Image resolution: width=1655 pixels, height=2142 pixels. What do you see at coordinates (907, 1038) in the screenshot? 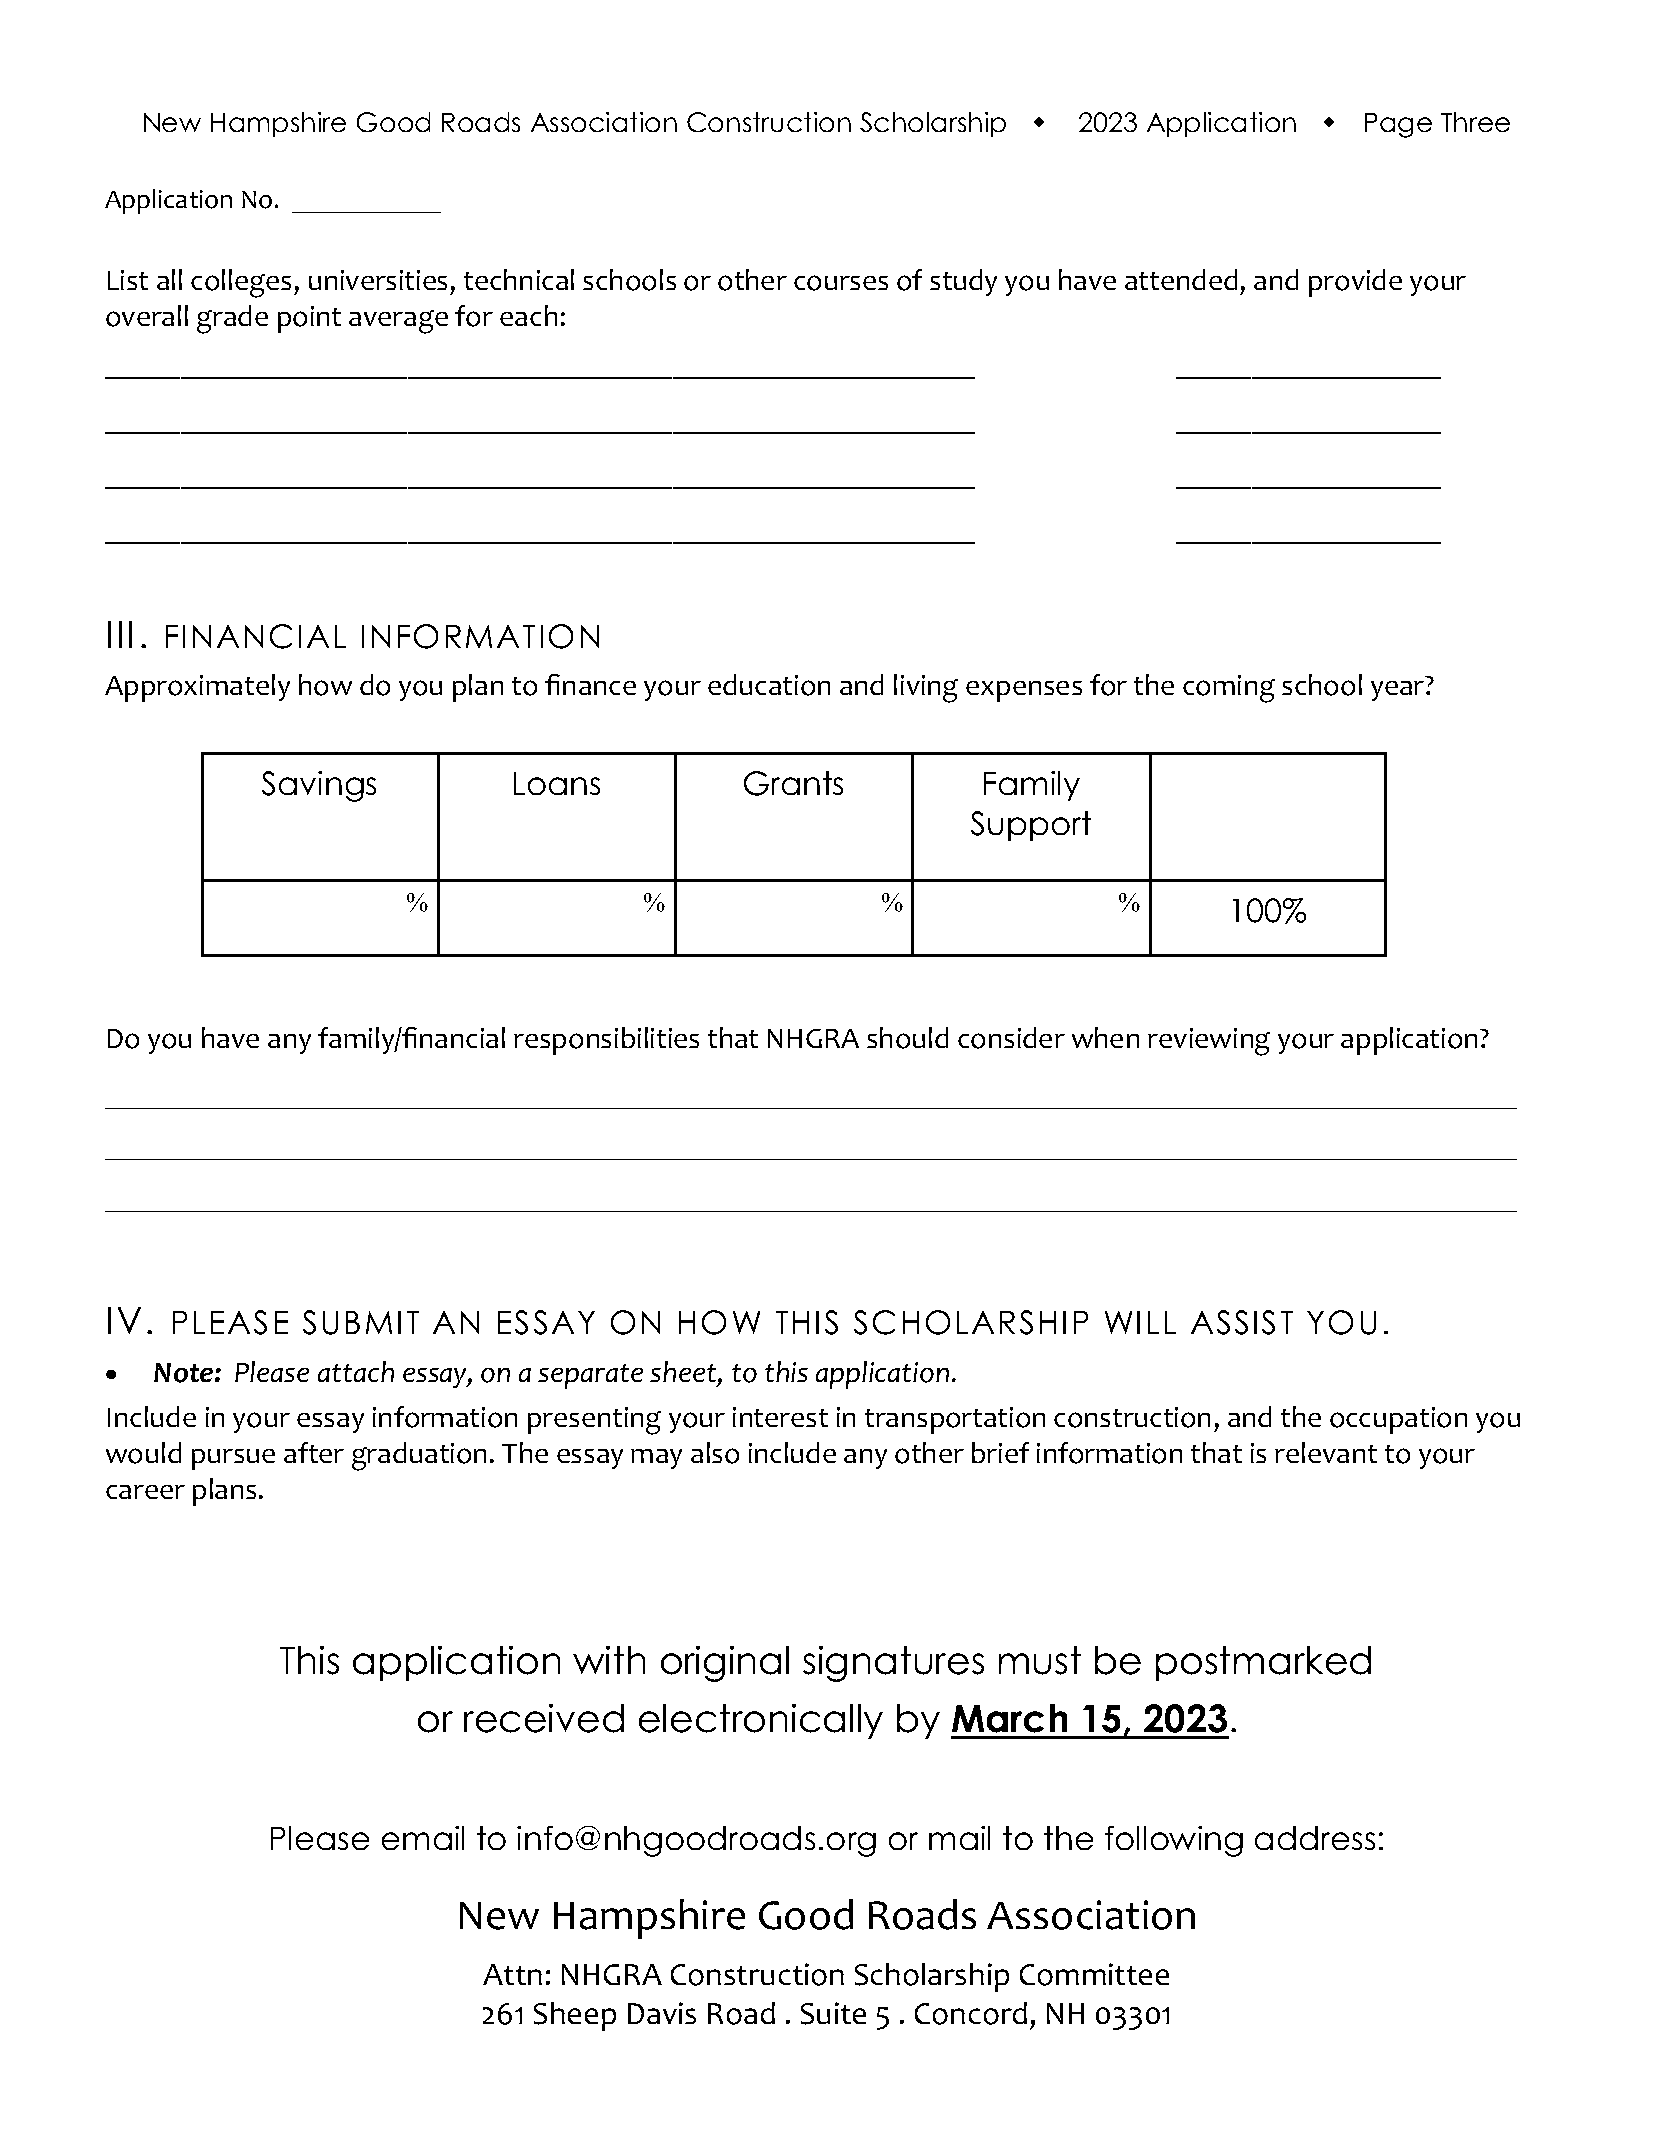
I see `should` at bounding box center [907, 1038].
